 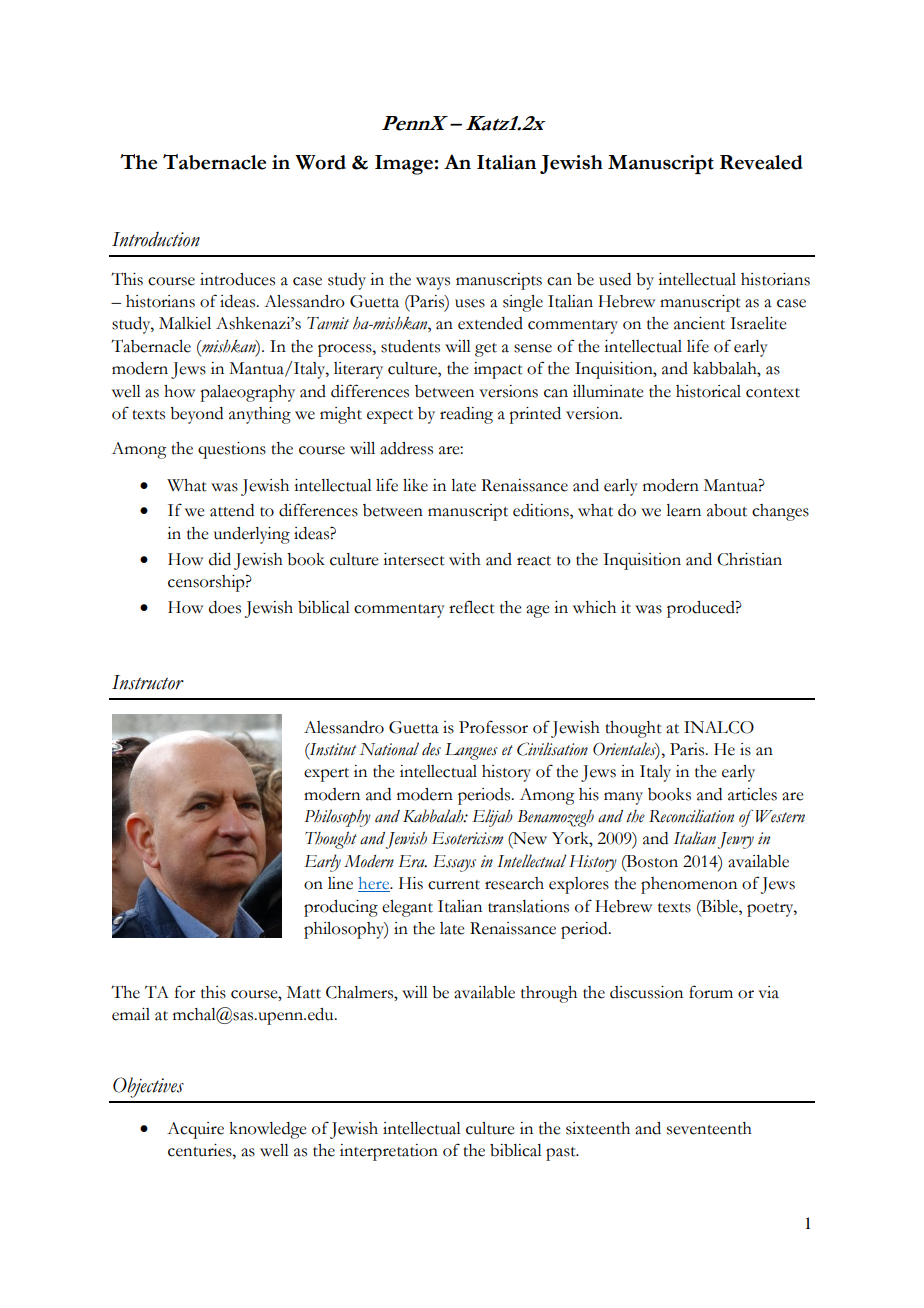 I want to click on learn, so click(x=683, y=510).
